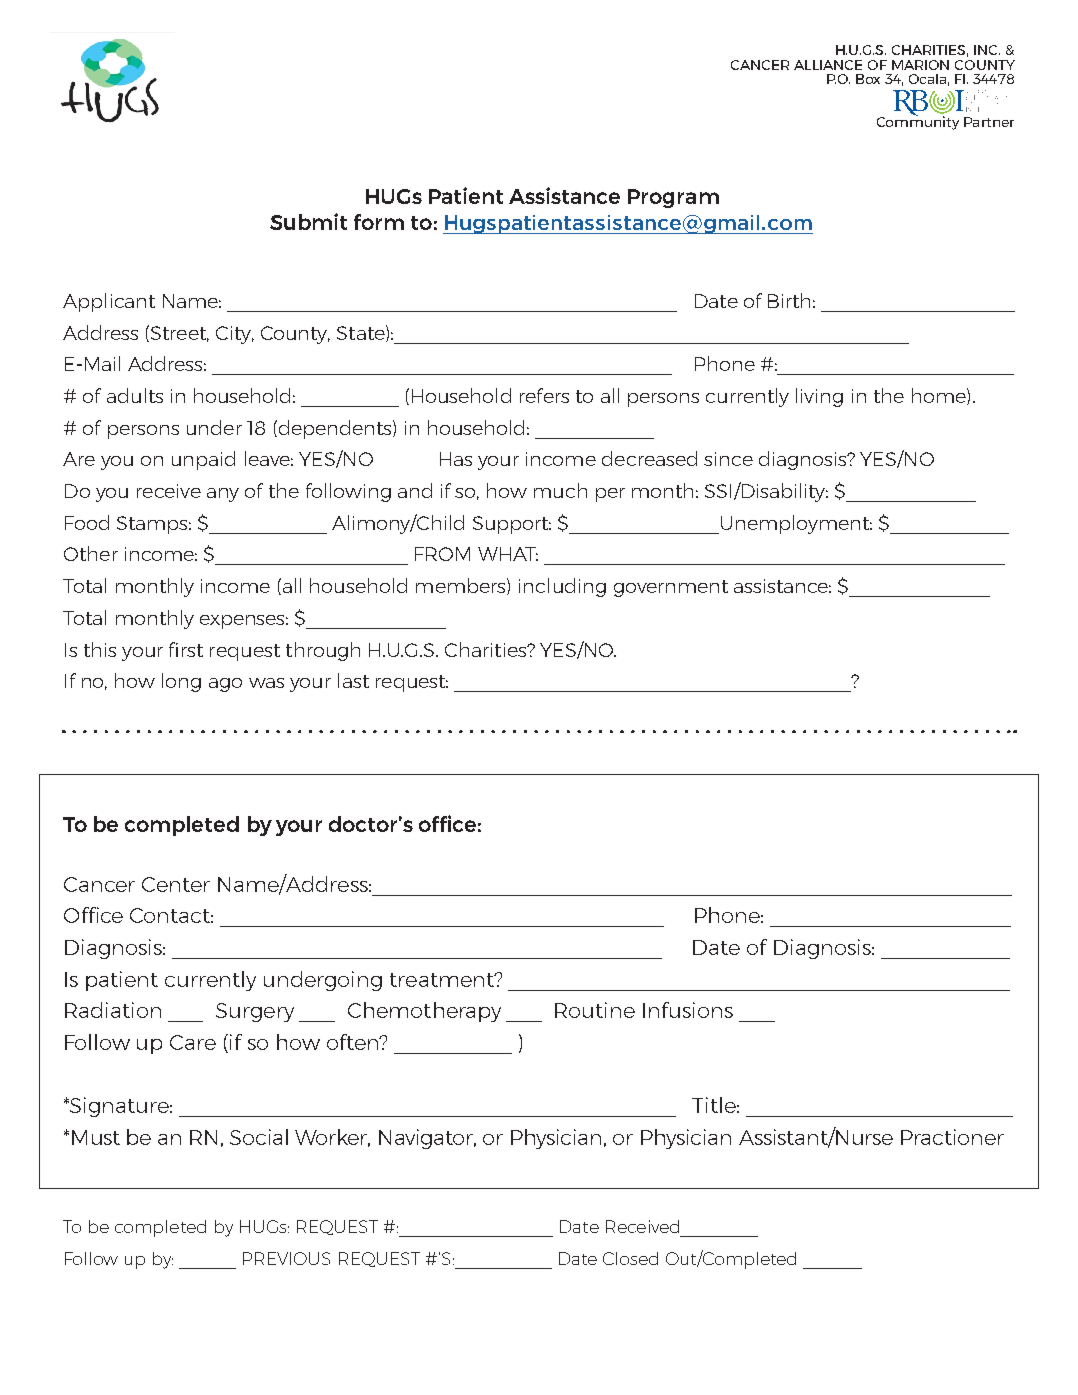 Image resolution: width=1078 pixels, height=1395 pixels. Describe the element at coordinates (868, 79) in the screenshot. I see `Box` at that location.
